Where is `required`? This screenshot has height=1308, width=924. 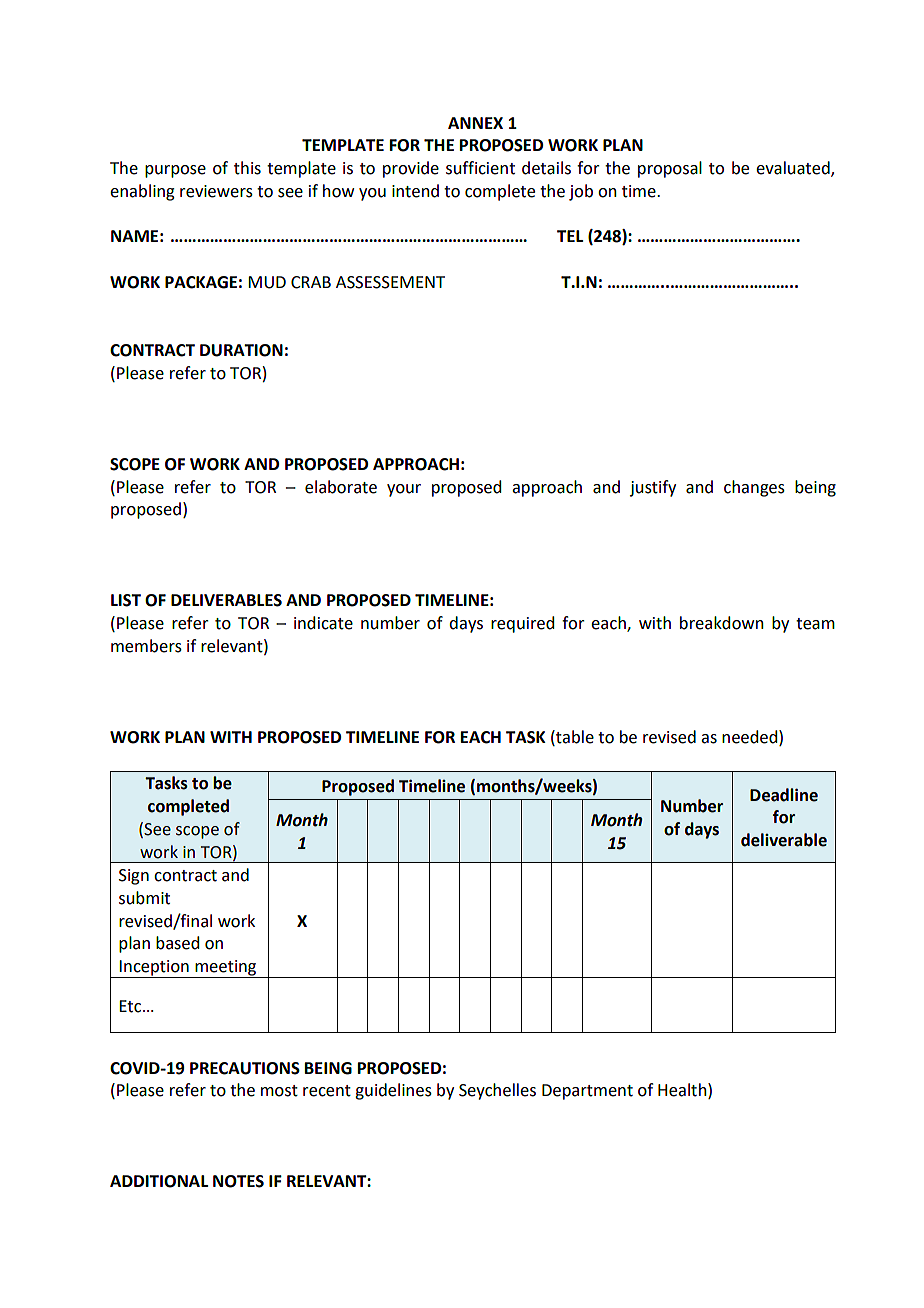
required is located at coordinates (522, 624).
